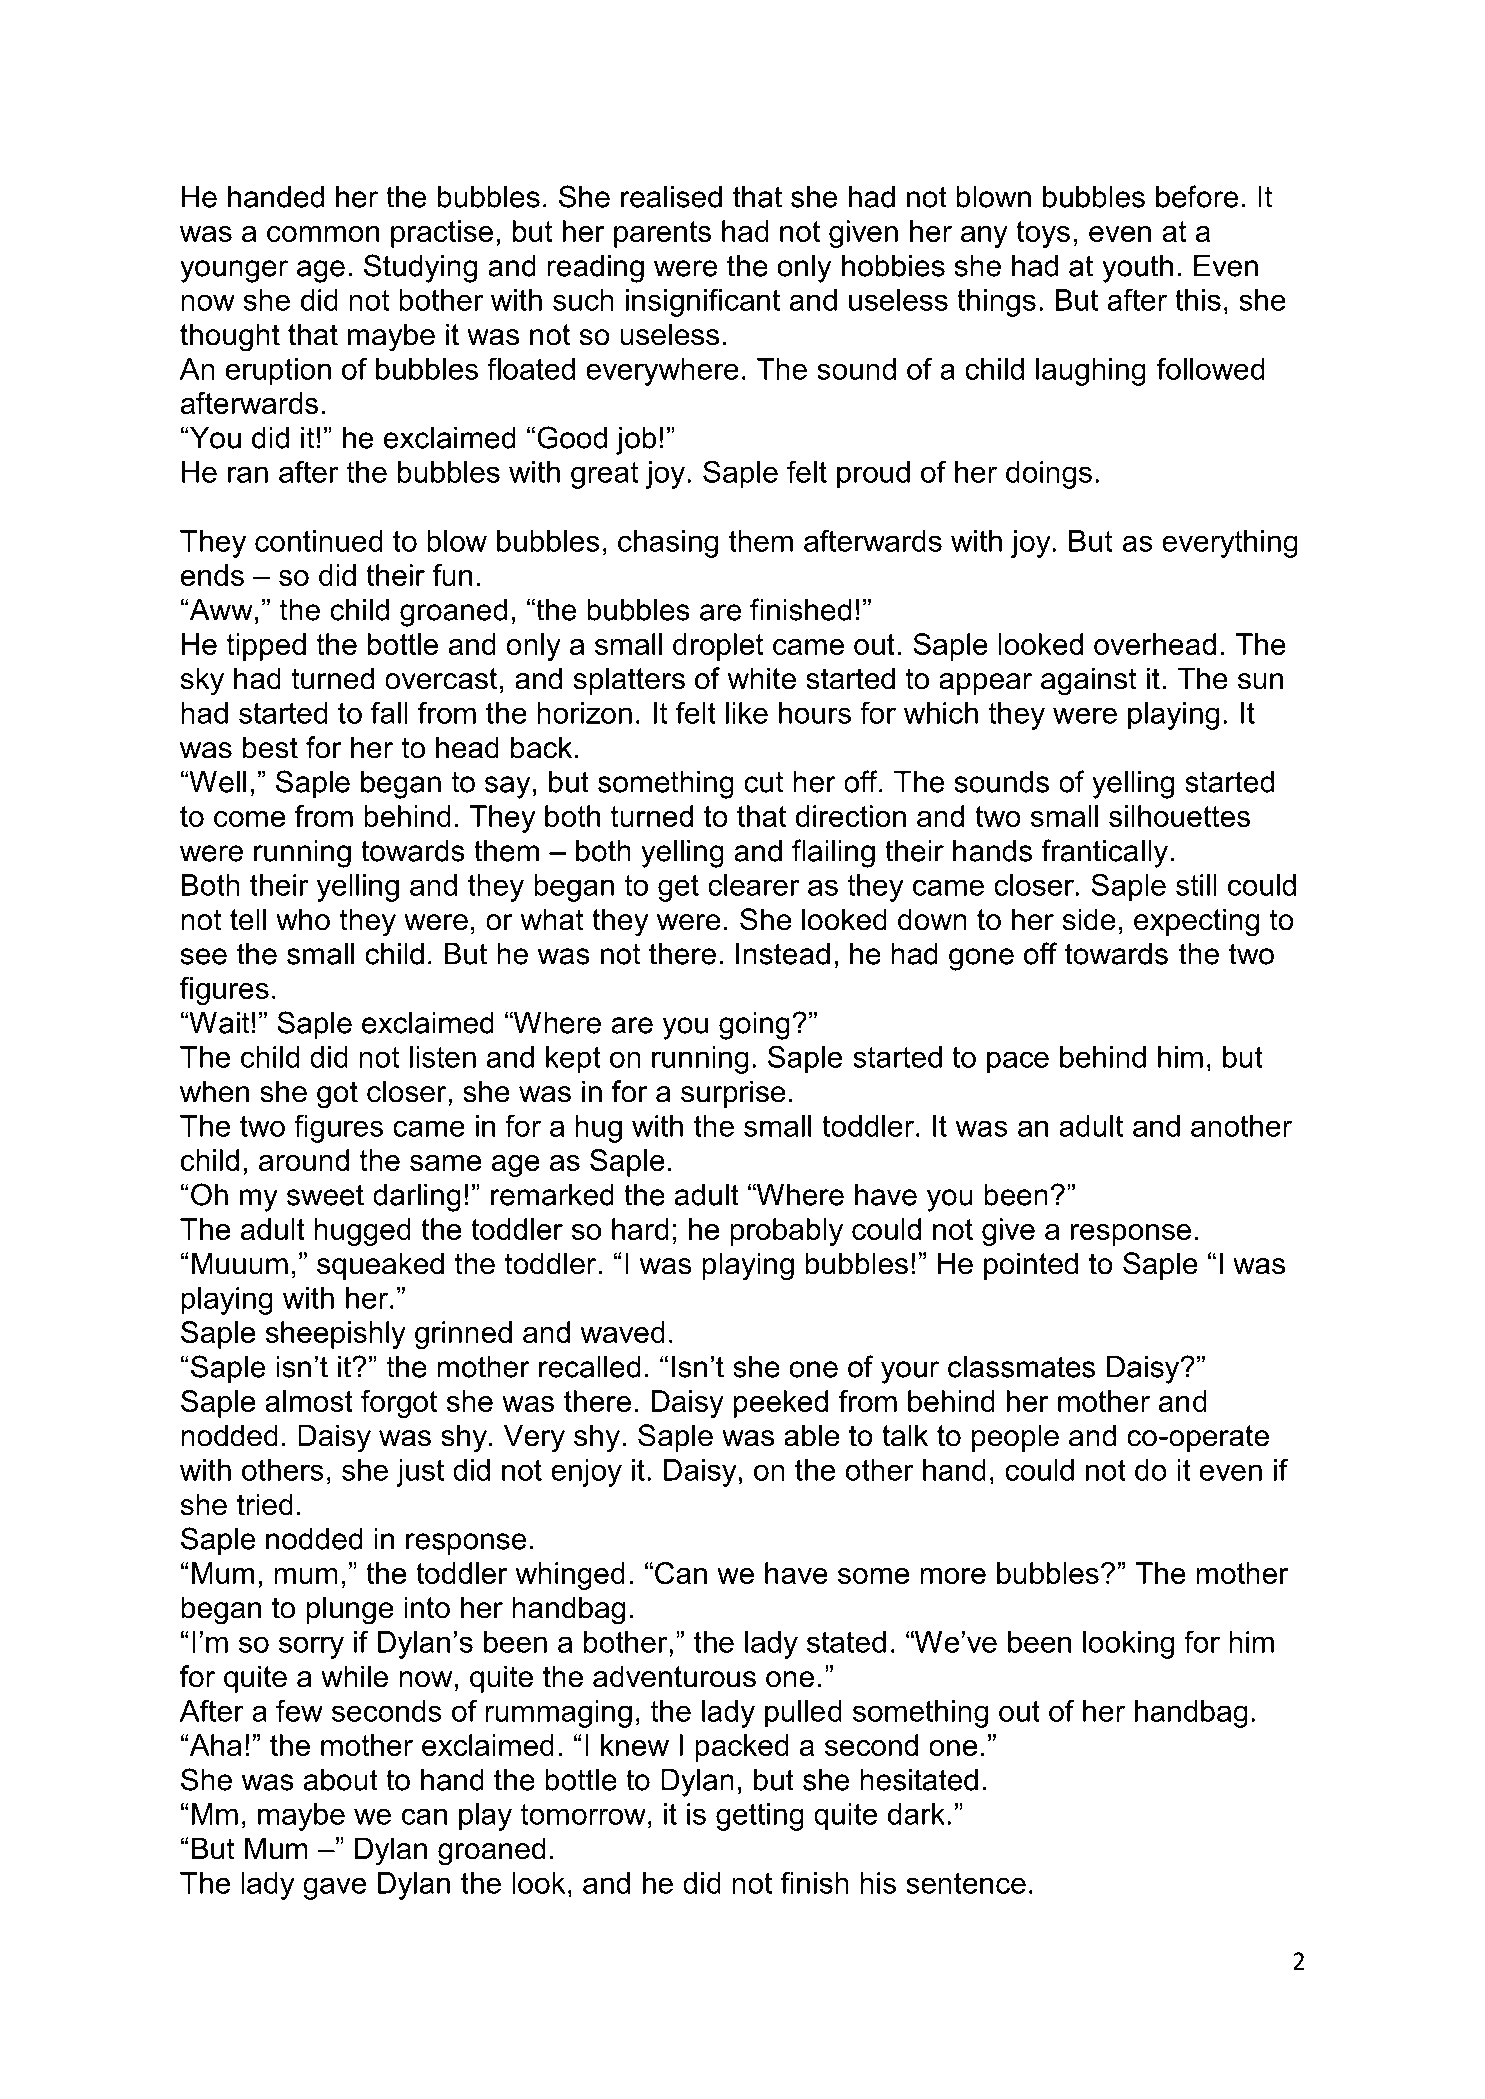  I want to click on youth, so click(1137, 269).
